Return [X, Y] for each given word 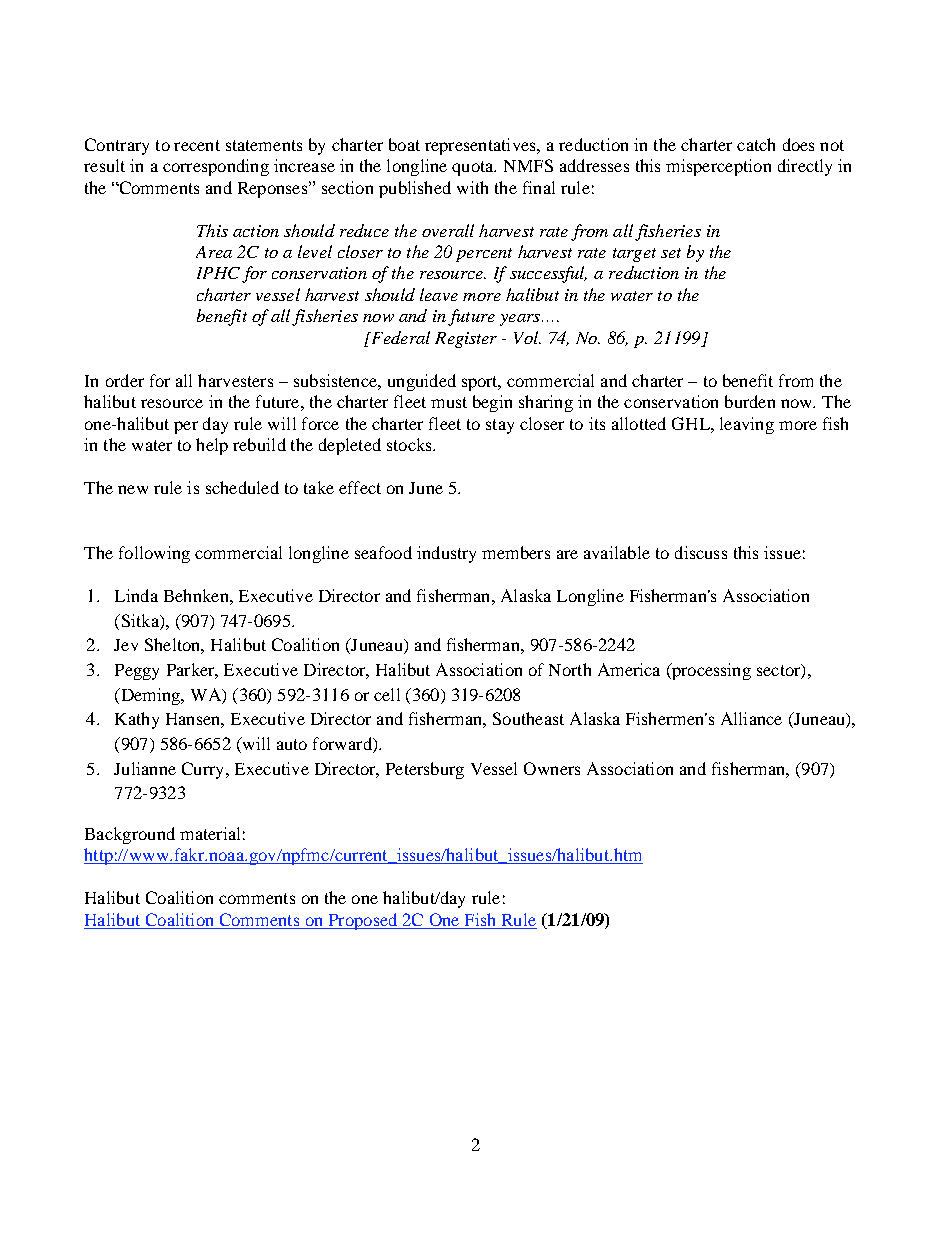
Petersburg [425, 770]
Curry [204, 770]
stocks [410, 444]
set [671, 253]
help [212, 446]
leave [439, 294]
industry [446, 554]
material [210, 833]
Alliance [751, 718]
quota [474, 168]
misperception [718, 167]
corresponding [216, 167]
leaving [747, 425]
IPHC [218, 273]
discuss [701, 552]
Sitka [140, 620]
